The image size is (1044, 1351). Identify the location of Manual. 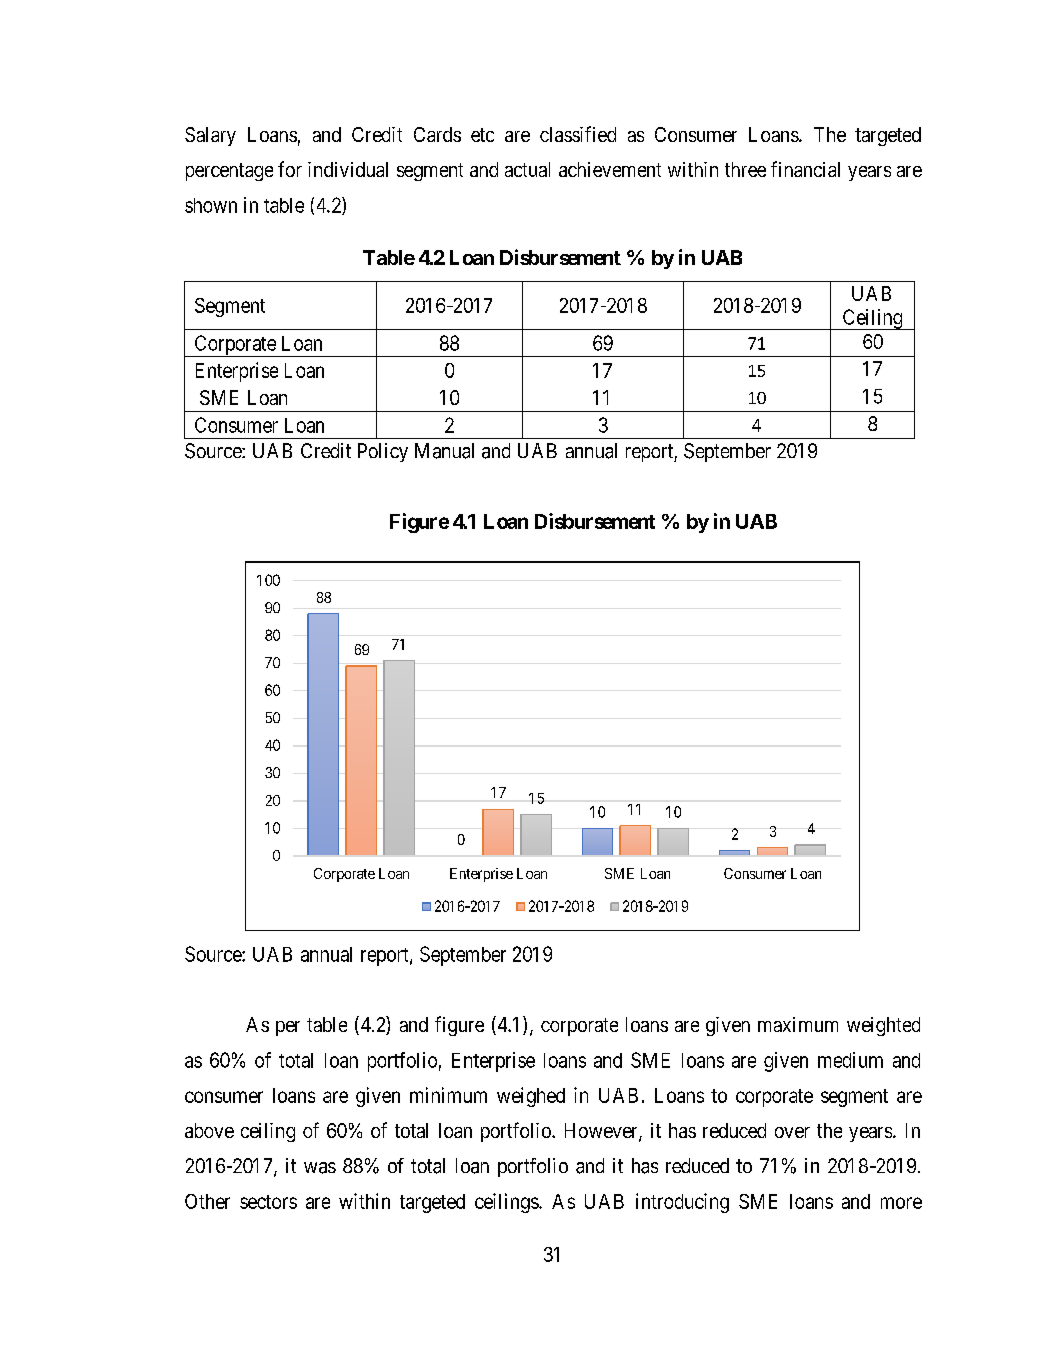
(444, 451).
